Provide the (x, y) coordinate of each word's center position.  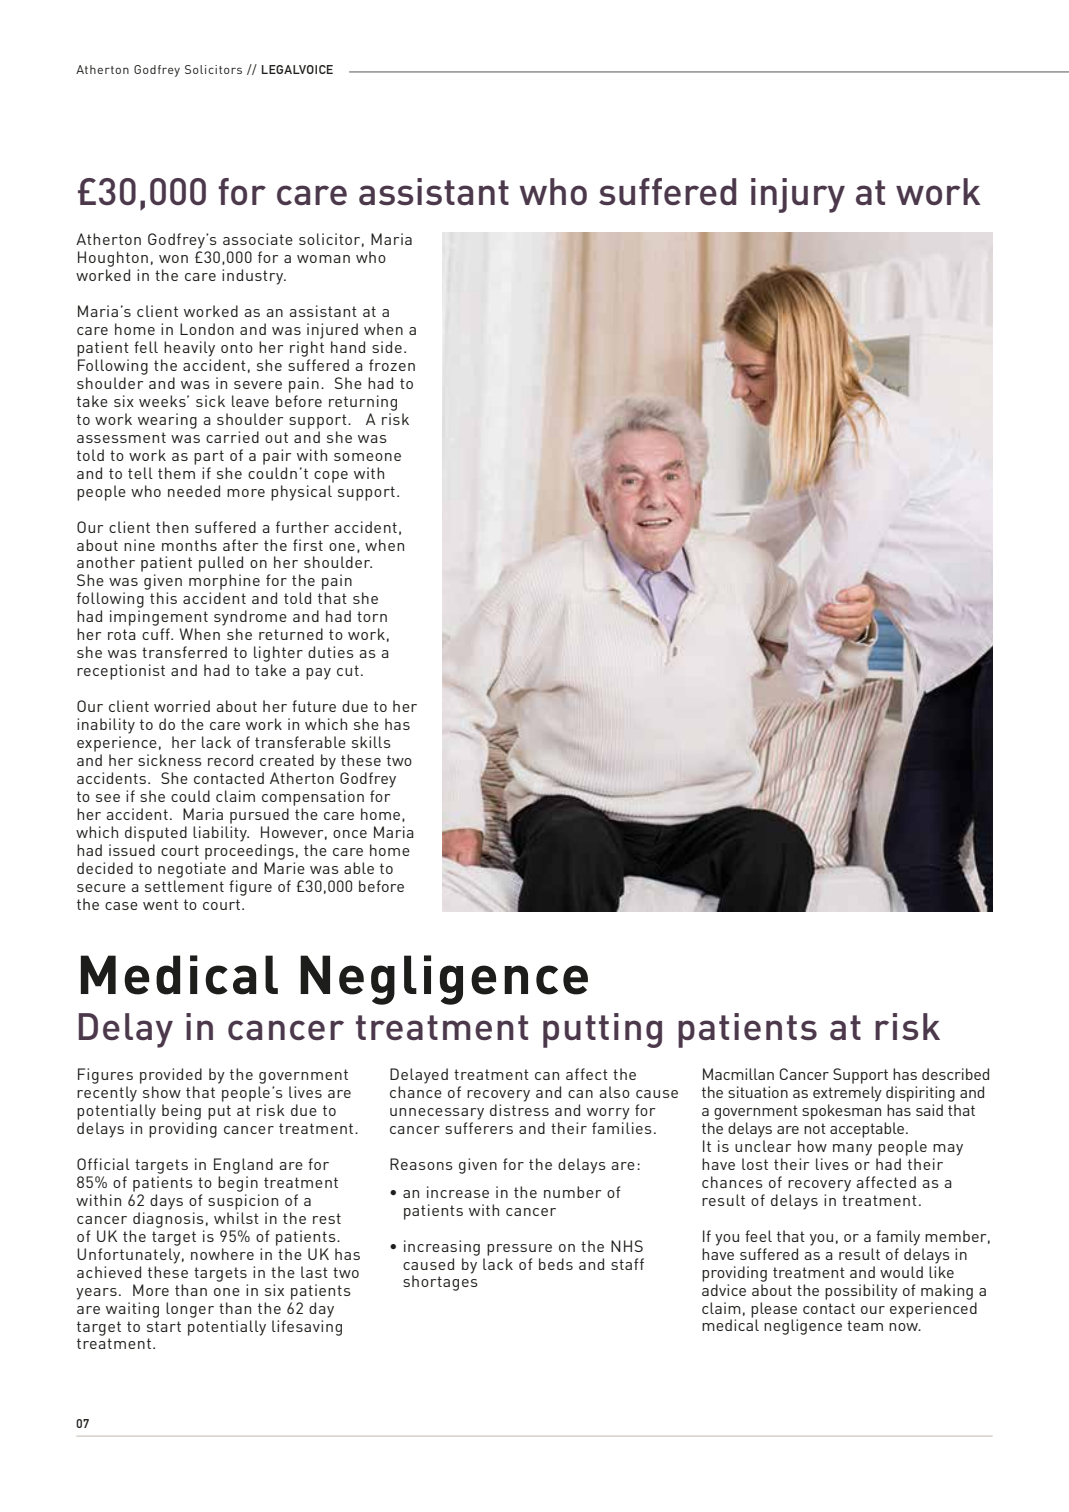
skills (371, 742)
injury (798, 195)
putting (602, 1030)
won (173, 259)
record (230, 760)
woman (323, 259)
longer (190, 1310)
